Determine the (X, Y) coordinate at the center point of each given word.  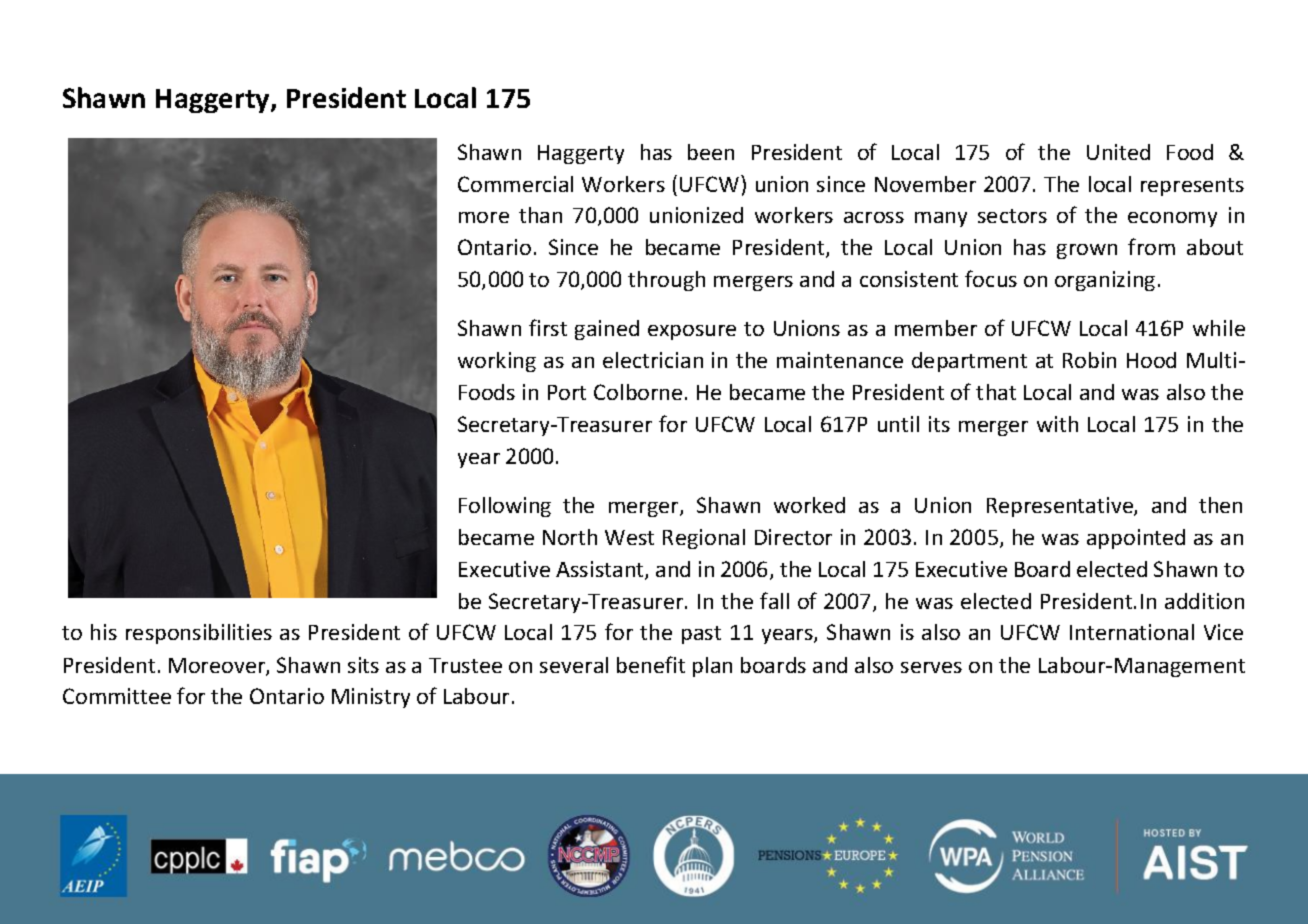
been (711, 152)
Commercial (515, 184)
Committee (117, 696)
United (1118, 152)
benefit (651, 664)
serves (931, 667)
